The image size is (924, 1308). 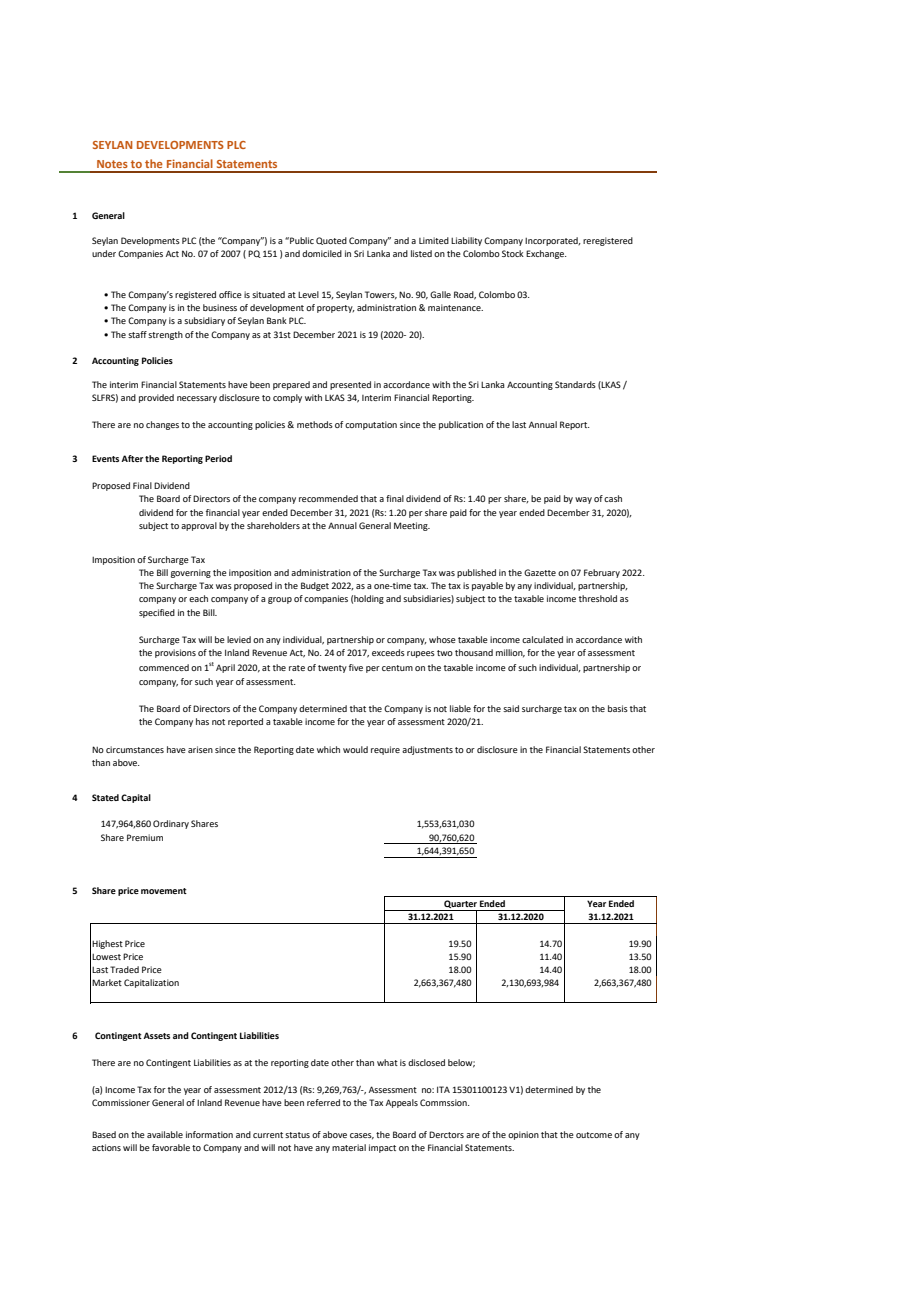 I want to click on would, so click(x=355, y=749).
